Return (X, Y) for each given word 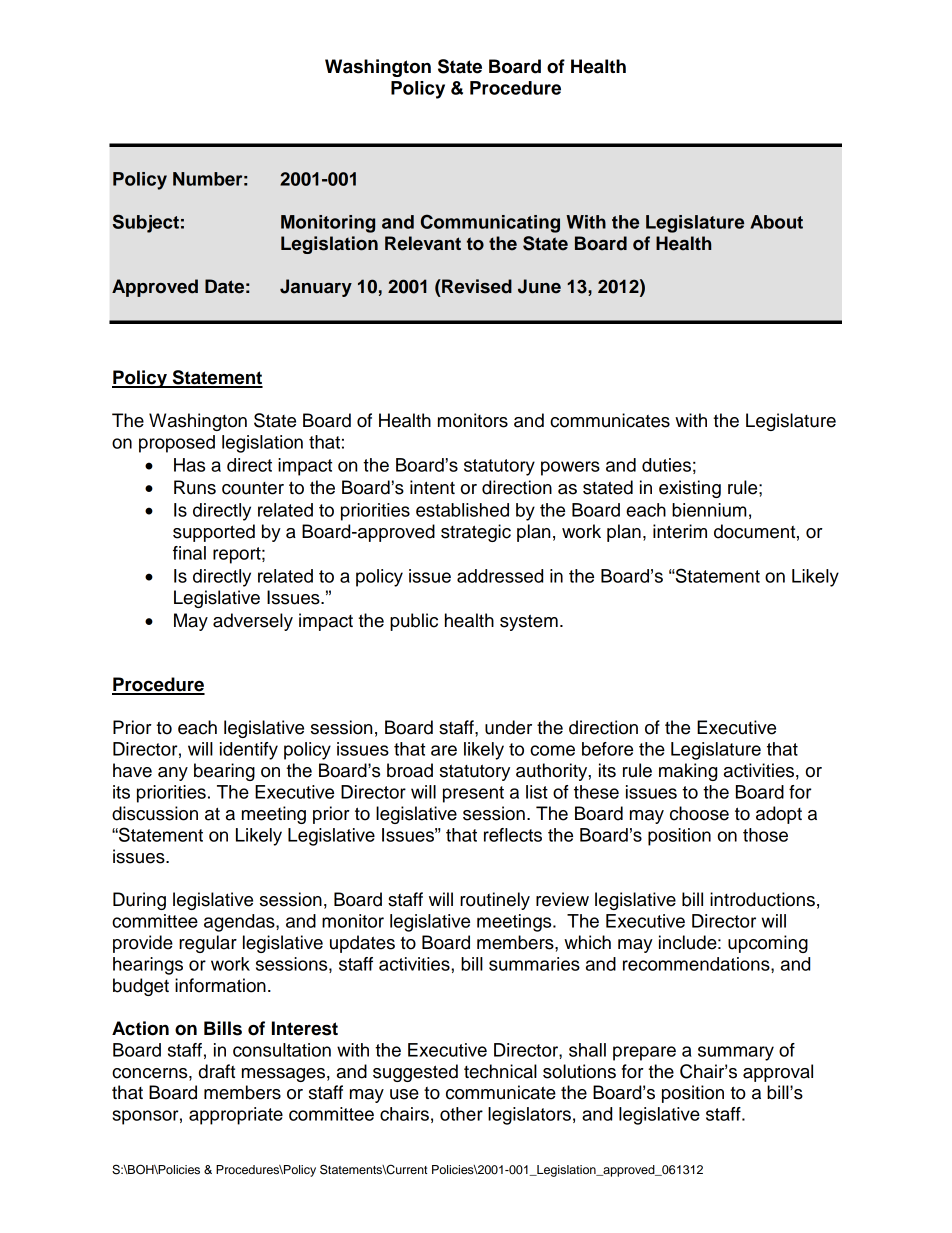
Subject (146, 223)
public (414, 622)
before (607, 749)
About (776, 222)
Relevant (423, 243)
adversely (253, 622)
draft (217, 1071)
